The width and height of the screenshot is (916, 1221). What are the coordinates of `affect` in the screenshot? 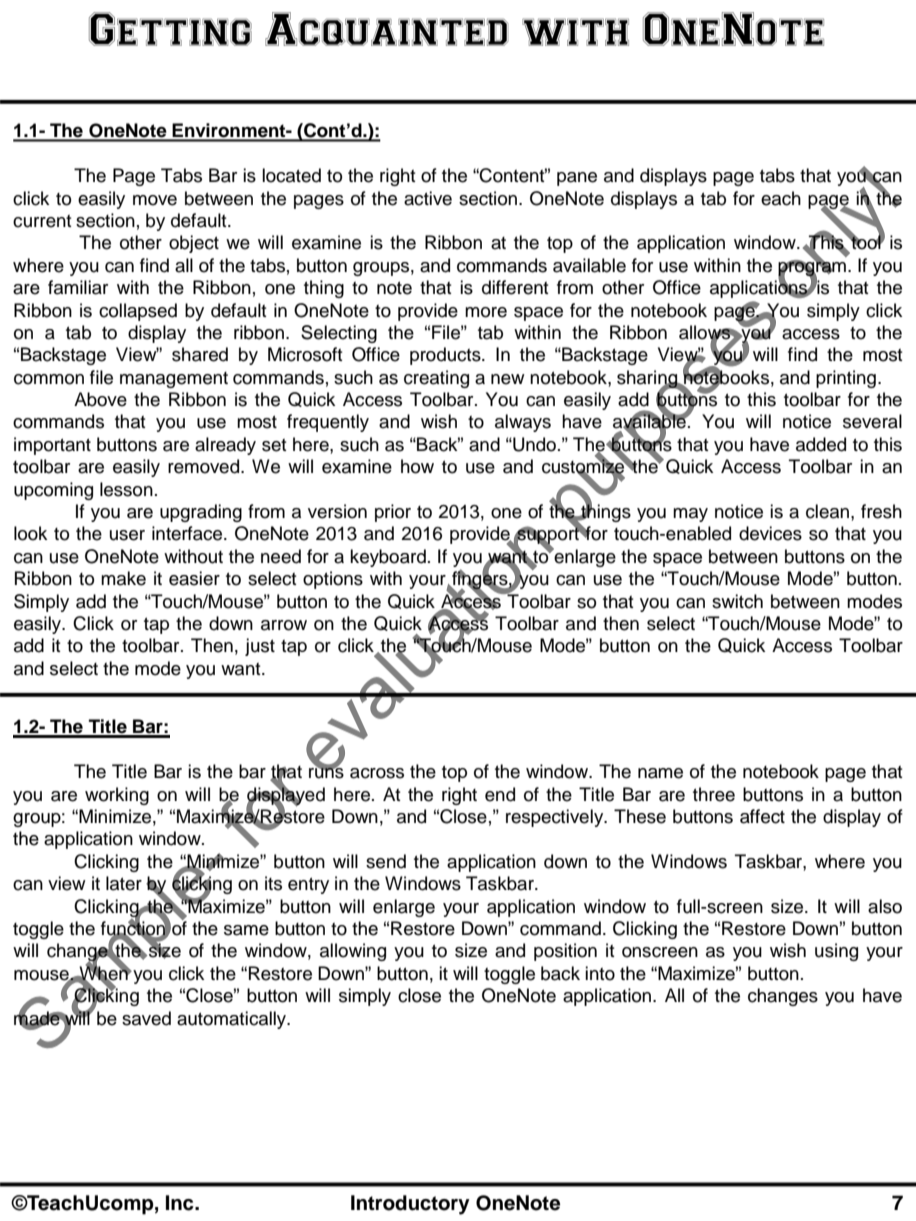 It's located at (762, 816).
